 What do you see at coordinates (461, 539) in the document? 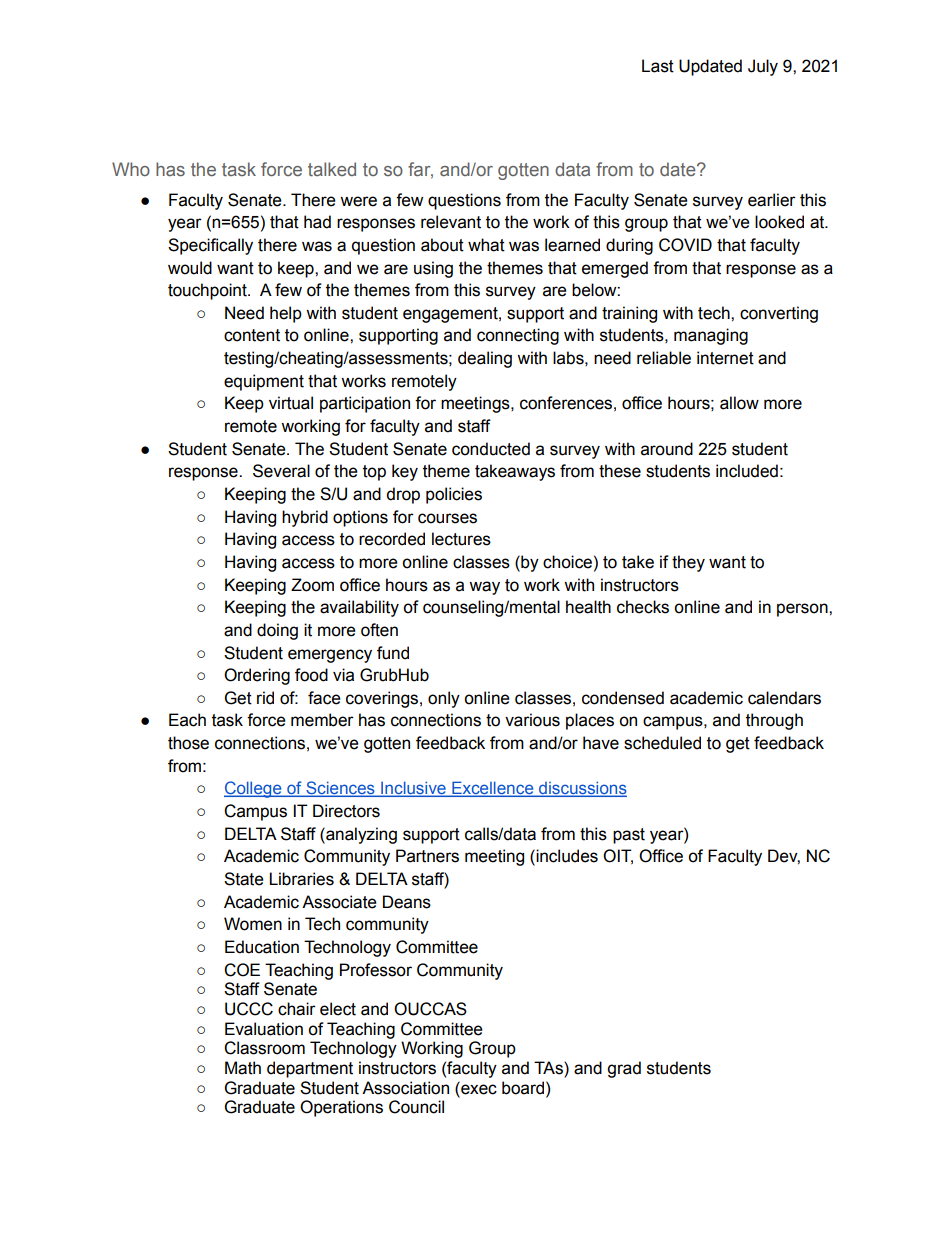
I see `lectures` at bounding box center [461, 539].
